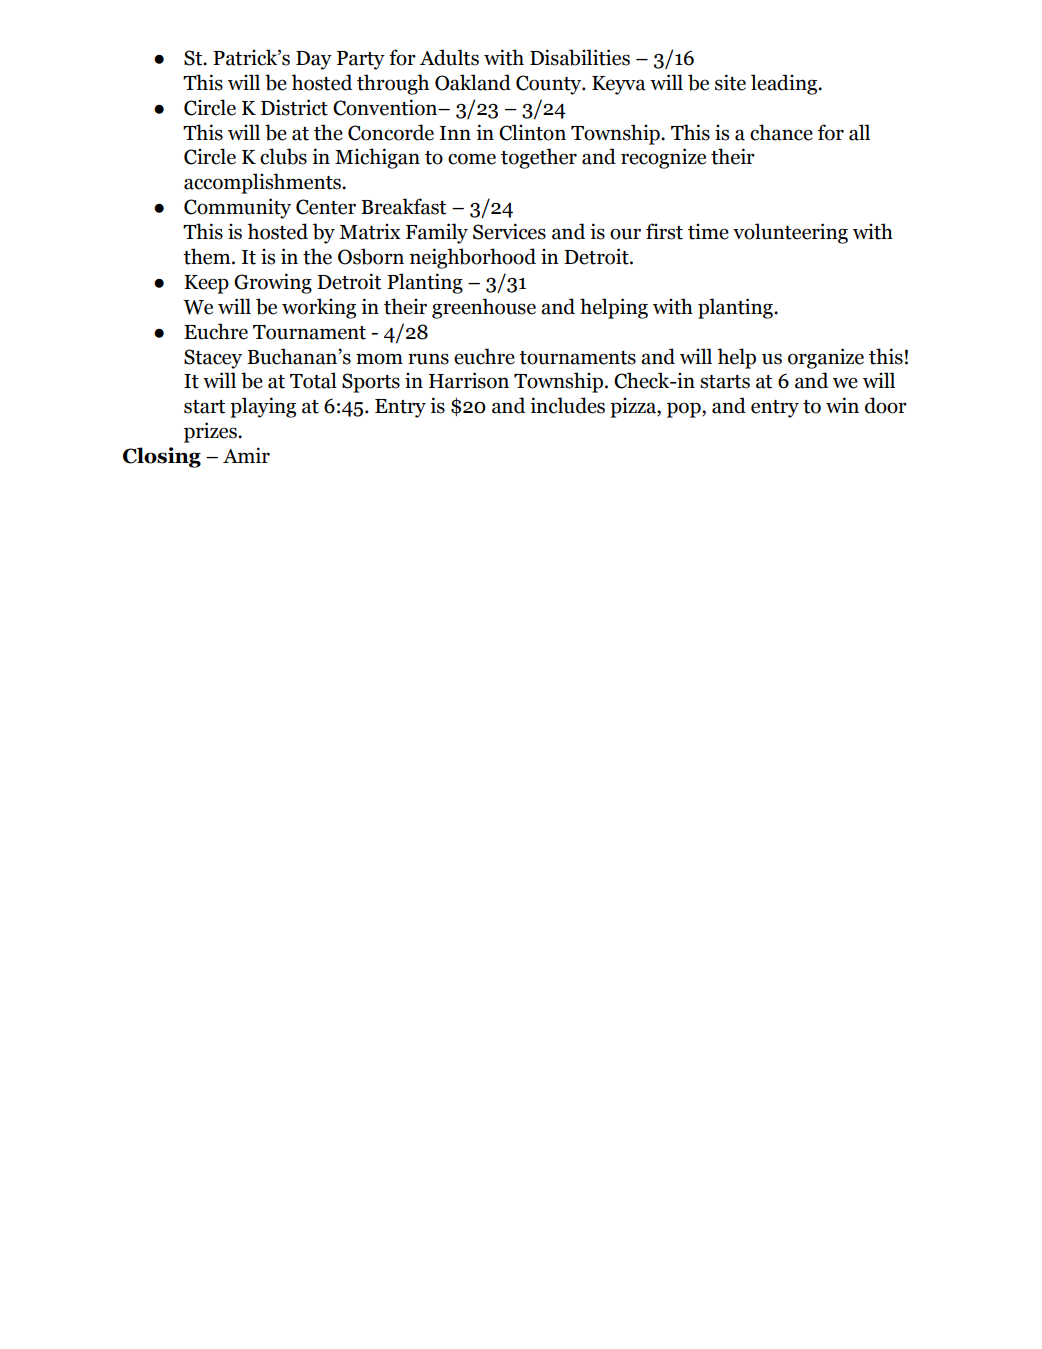 This image has height=1349, width=1042. What do you see at coordinates (790, 233) in the image?
I see `volunteering` at bounding box center [790, 233].
